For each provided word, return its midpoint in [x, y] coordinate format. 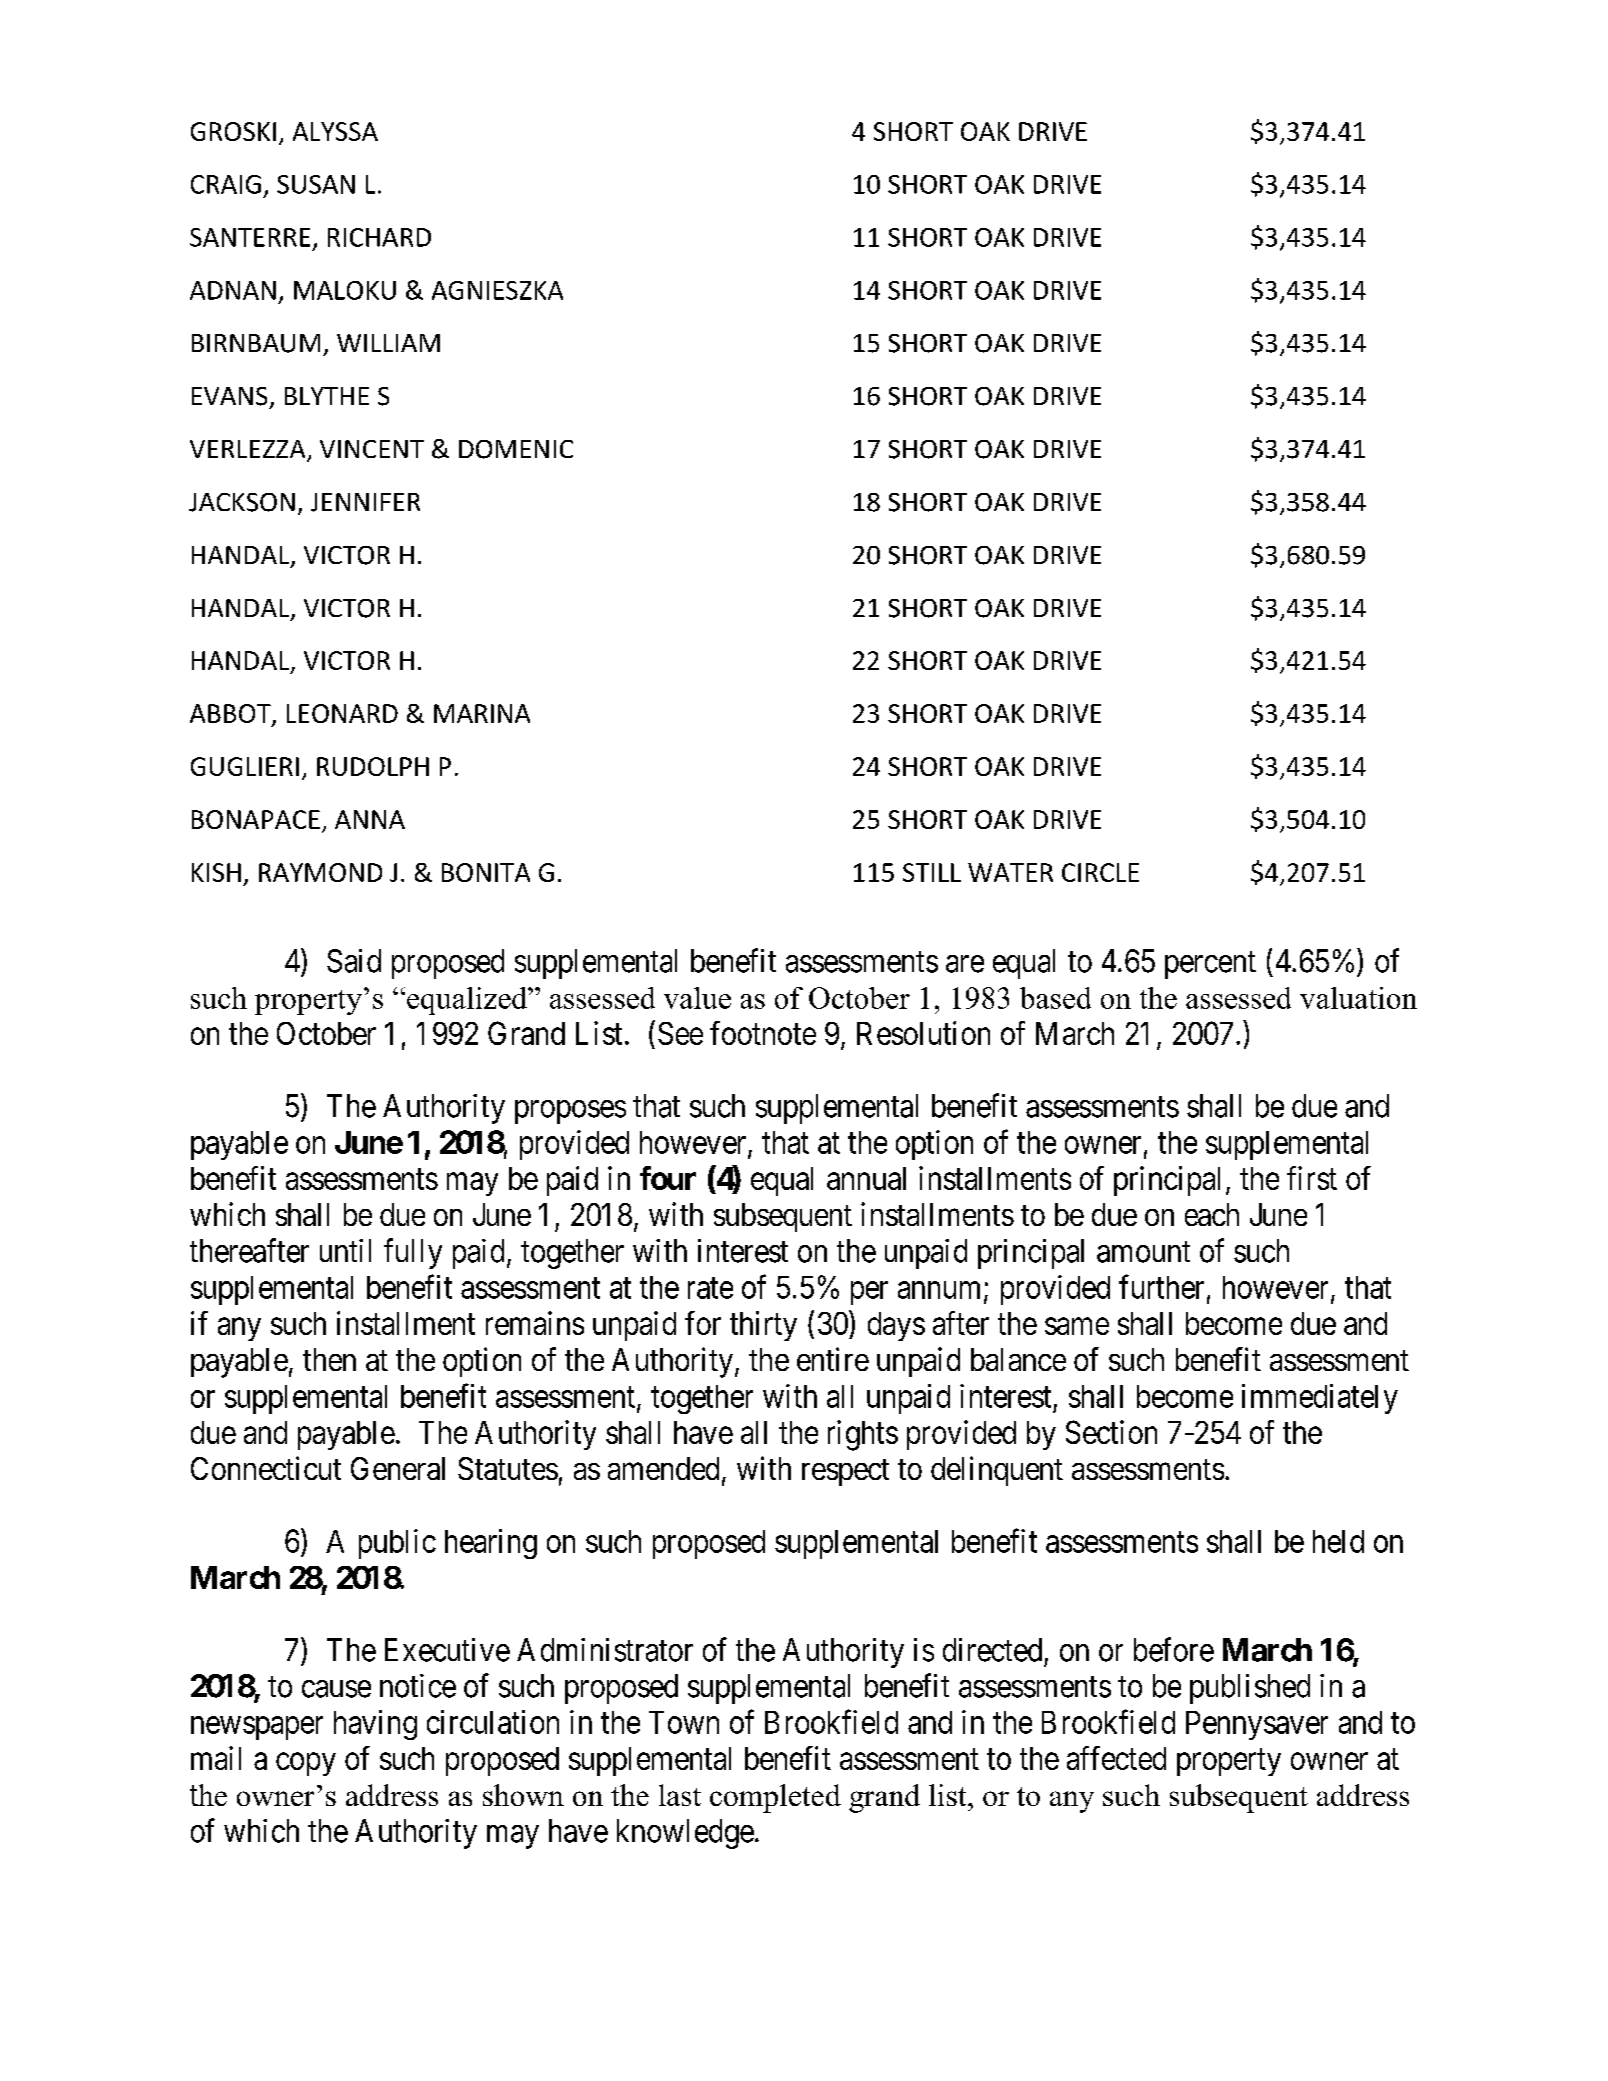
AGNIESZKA [497, 290]
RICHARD [379, 237]
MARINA [482, 713]
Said [354, 961]
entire [833, 1359]
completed [775, 1798]
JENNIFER [365, 502]
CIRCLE [1100, 872]
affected [1116, 1758]
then [329, 1359]
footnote [763, 1033]
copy [306, 1764]
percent [1210, 965]
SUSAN [316, 184]
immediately [1320, 1399]
